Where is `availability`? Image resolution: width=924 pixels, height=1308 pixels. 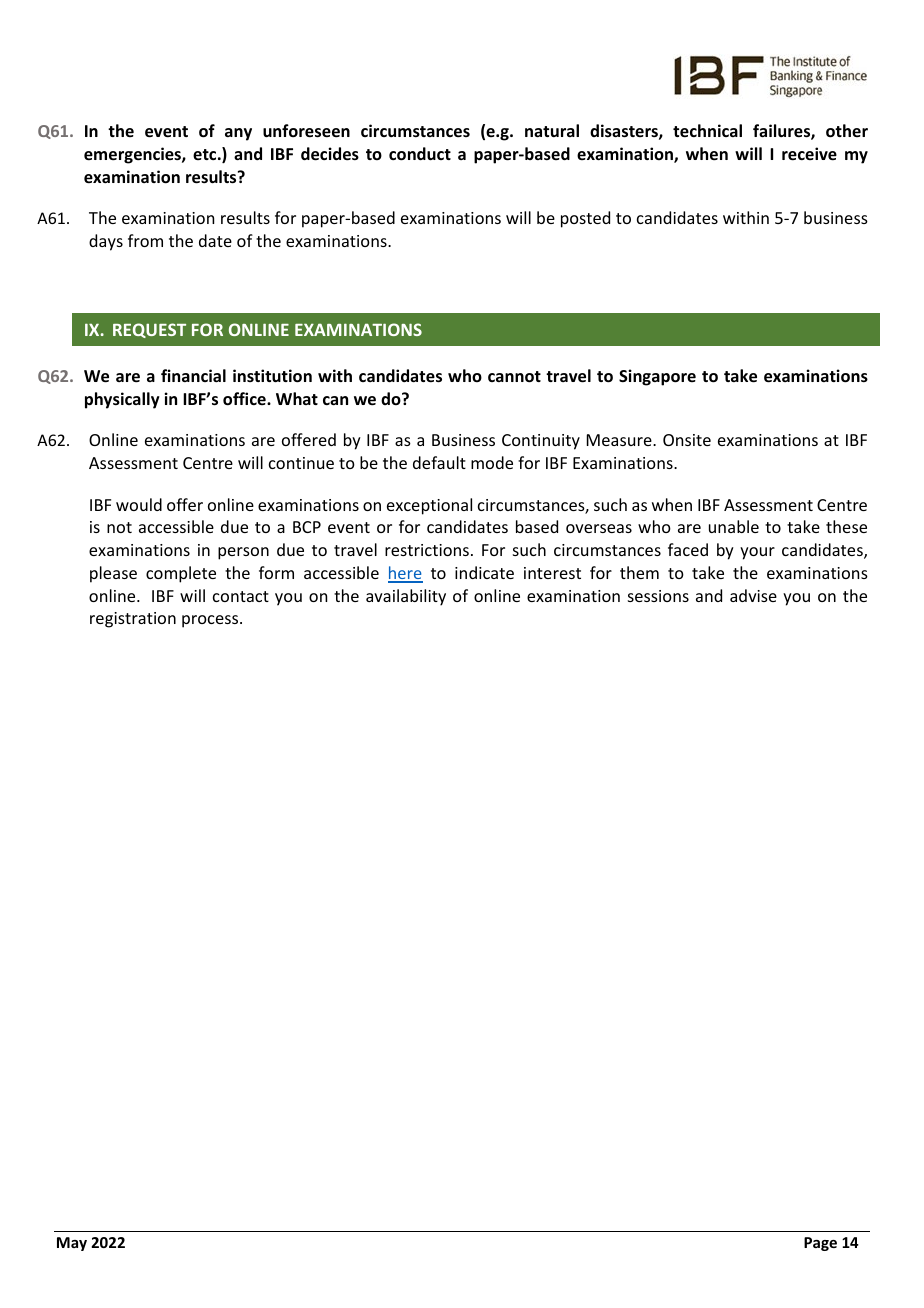
availability is located at coordinates (406, 597).
